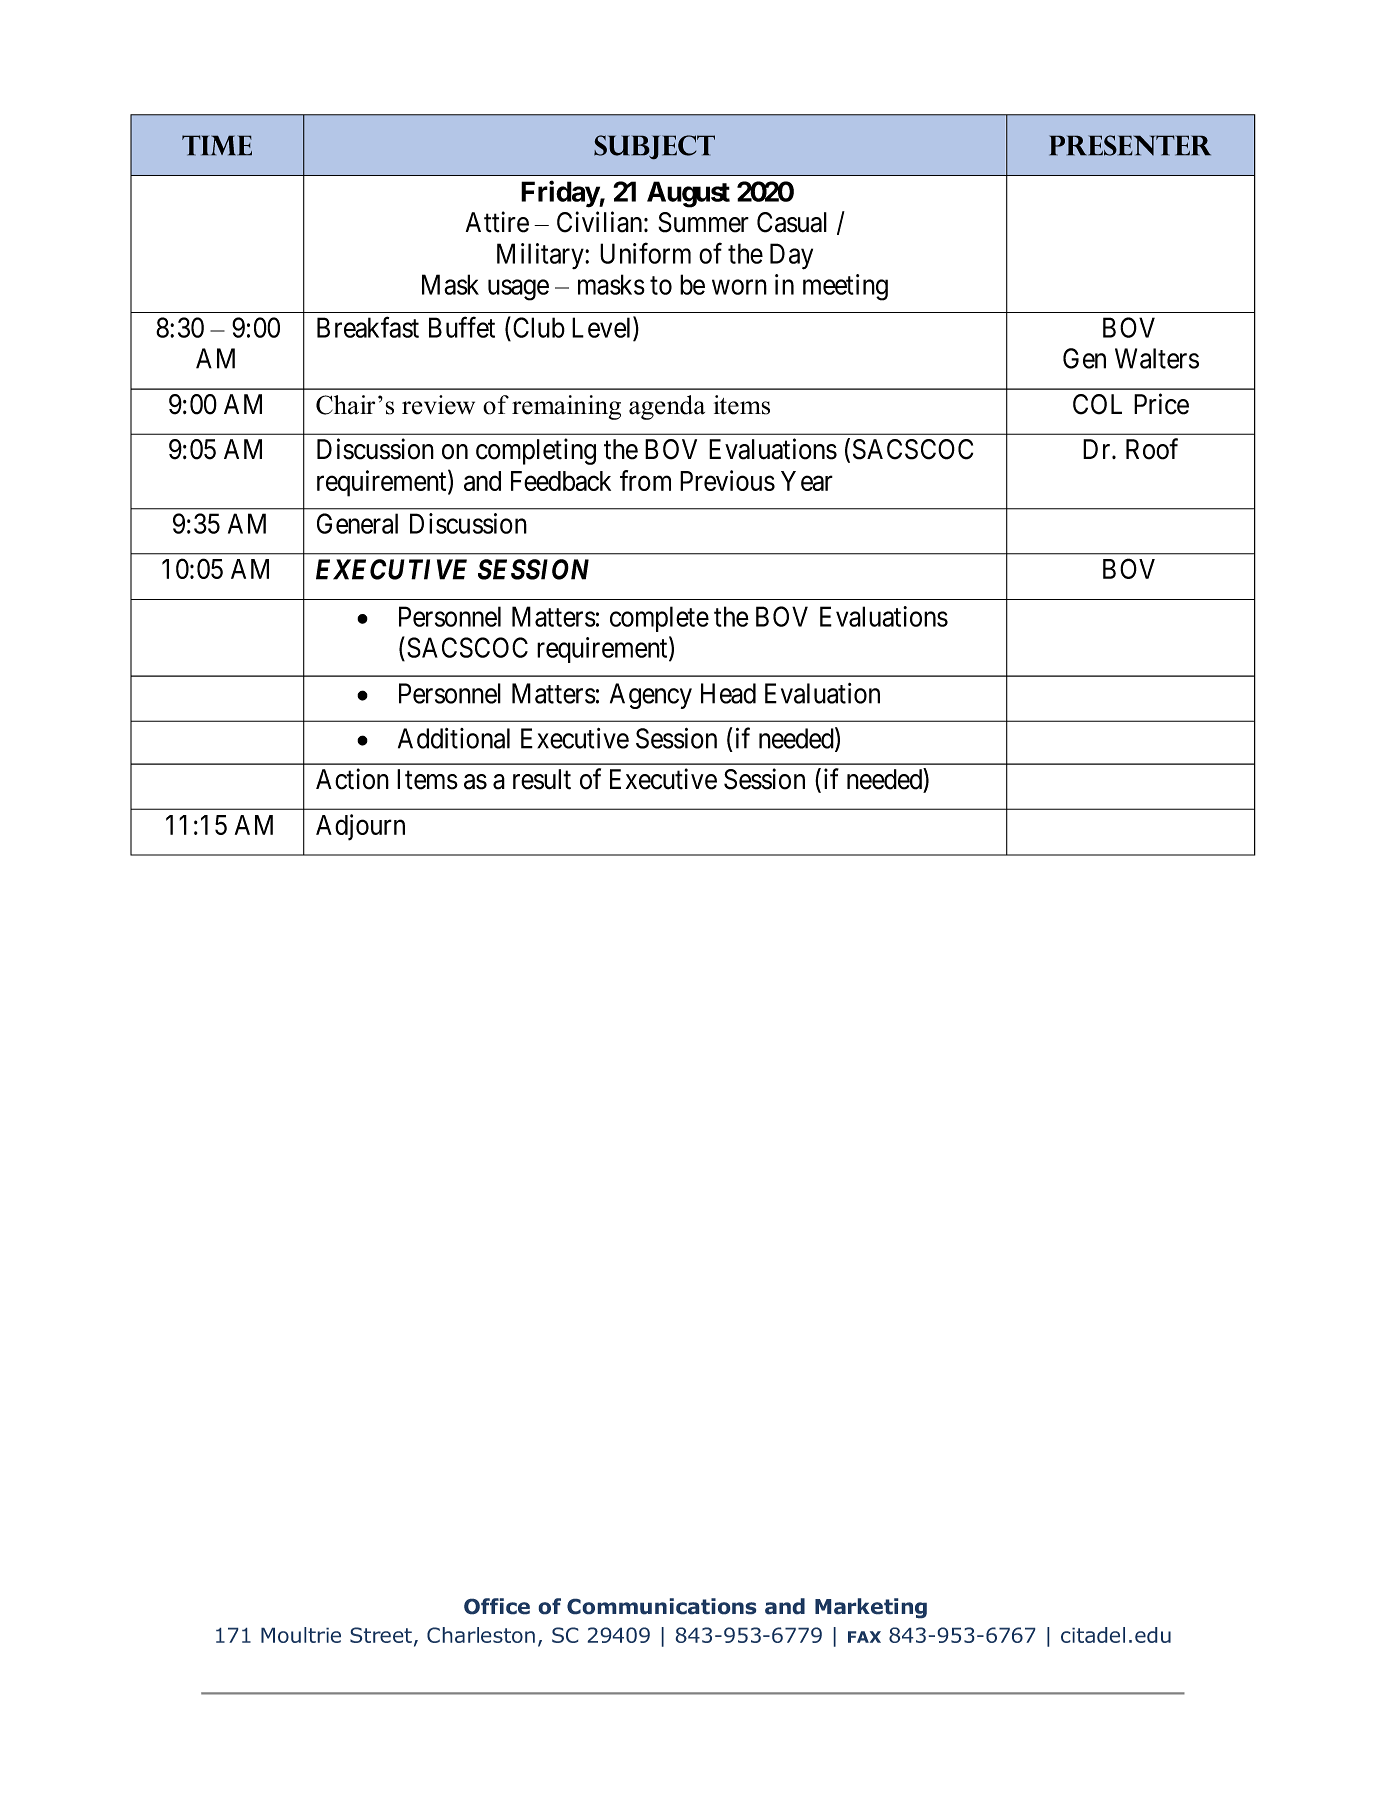 This screenshot has height=1793, width=1385. What do you see at coordinates (871, 1608) in the screenshot?
I see `Marketing` at bounding box center [871, 1608].
